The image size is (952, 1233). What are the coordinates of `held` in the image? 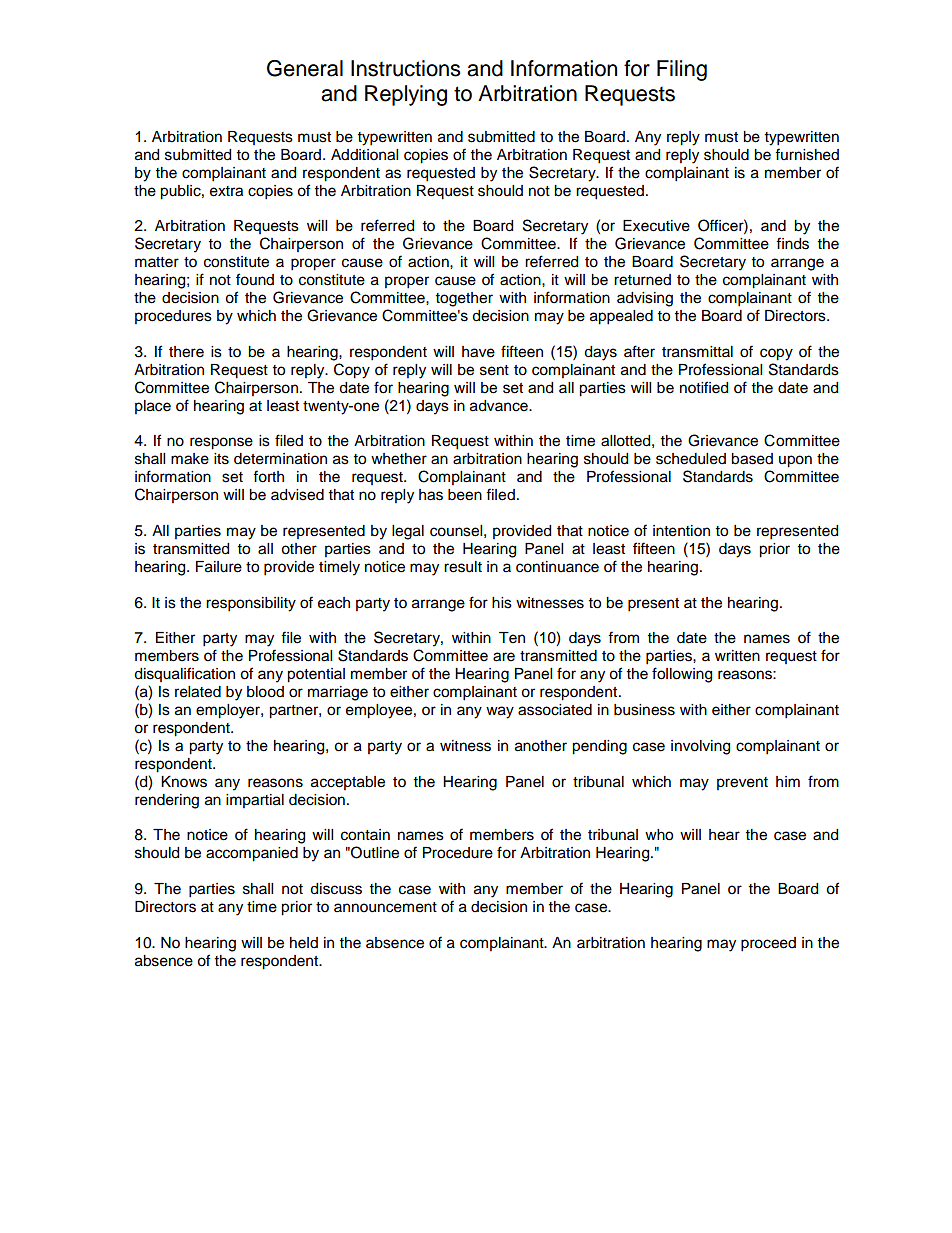 It's located at (304, 943).
